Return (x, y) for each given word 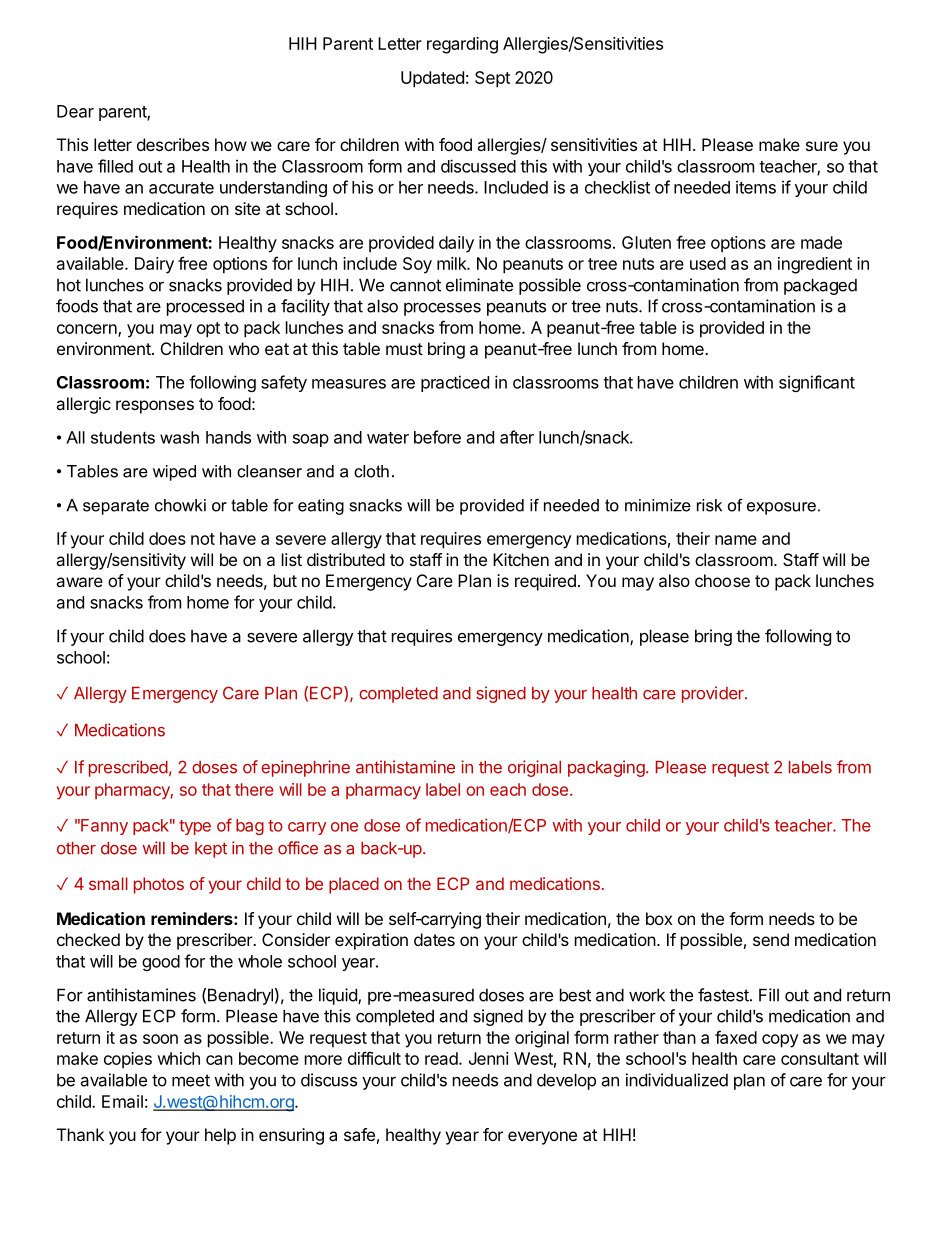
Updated (432, 79)
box (659, 918)
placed (354, 885)
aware (79, 582)
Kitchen (521, 559)
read (441, 1058)
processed (205, 308)
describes (173, 144)
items (756, 187)
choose (722, 580)
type (195, 827)
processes (442, 309)
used (708, 263)
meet (191, 1080)
